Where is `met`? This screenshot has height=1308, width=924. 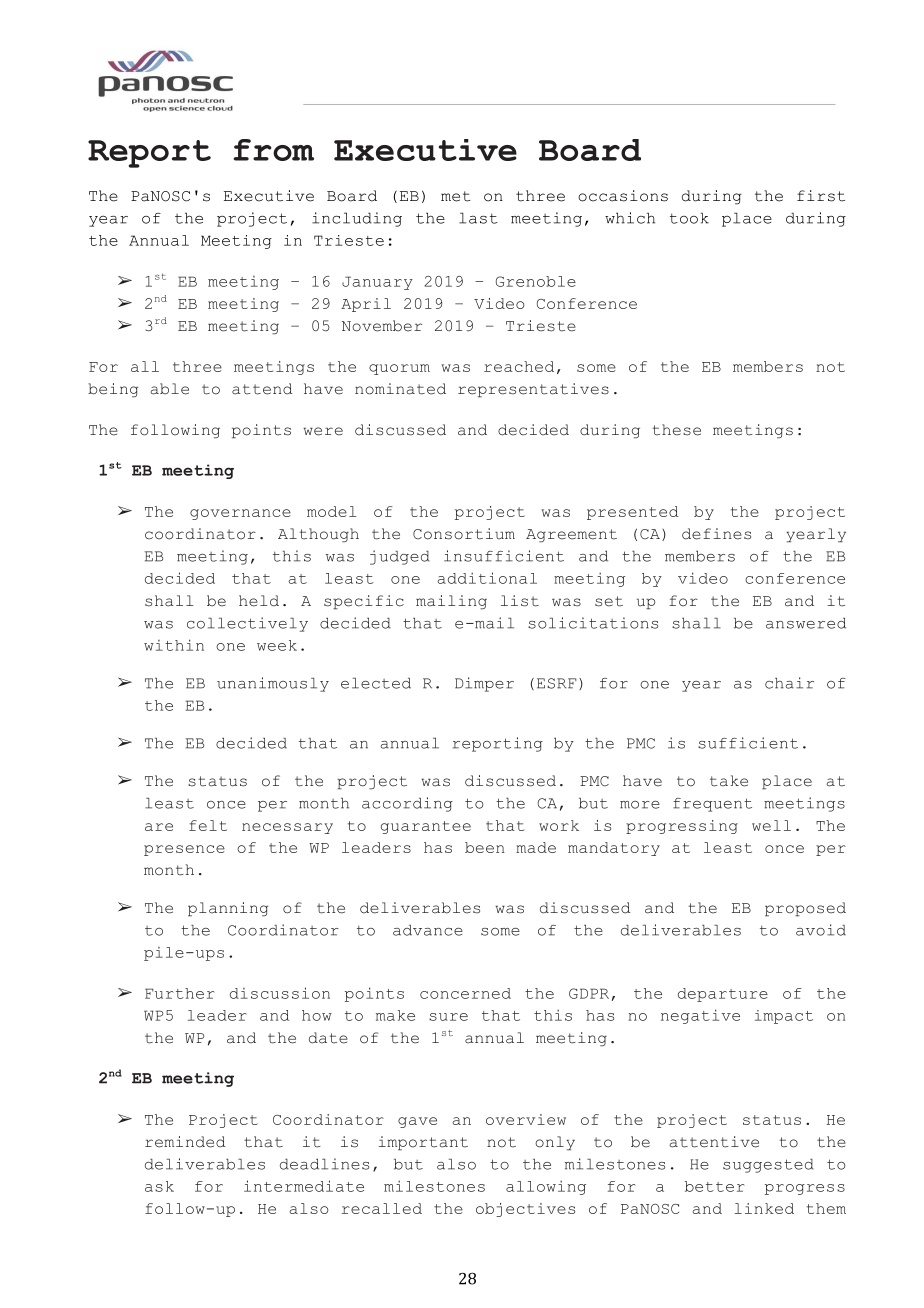
met is located at coordinates (456, 196).
